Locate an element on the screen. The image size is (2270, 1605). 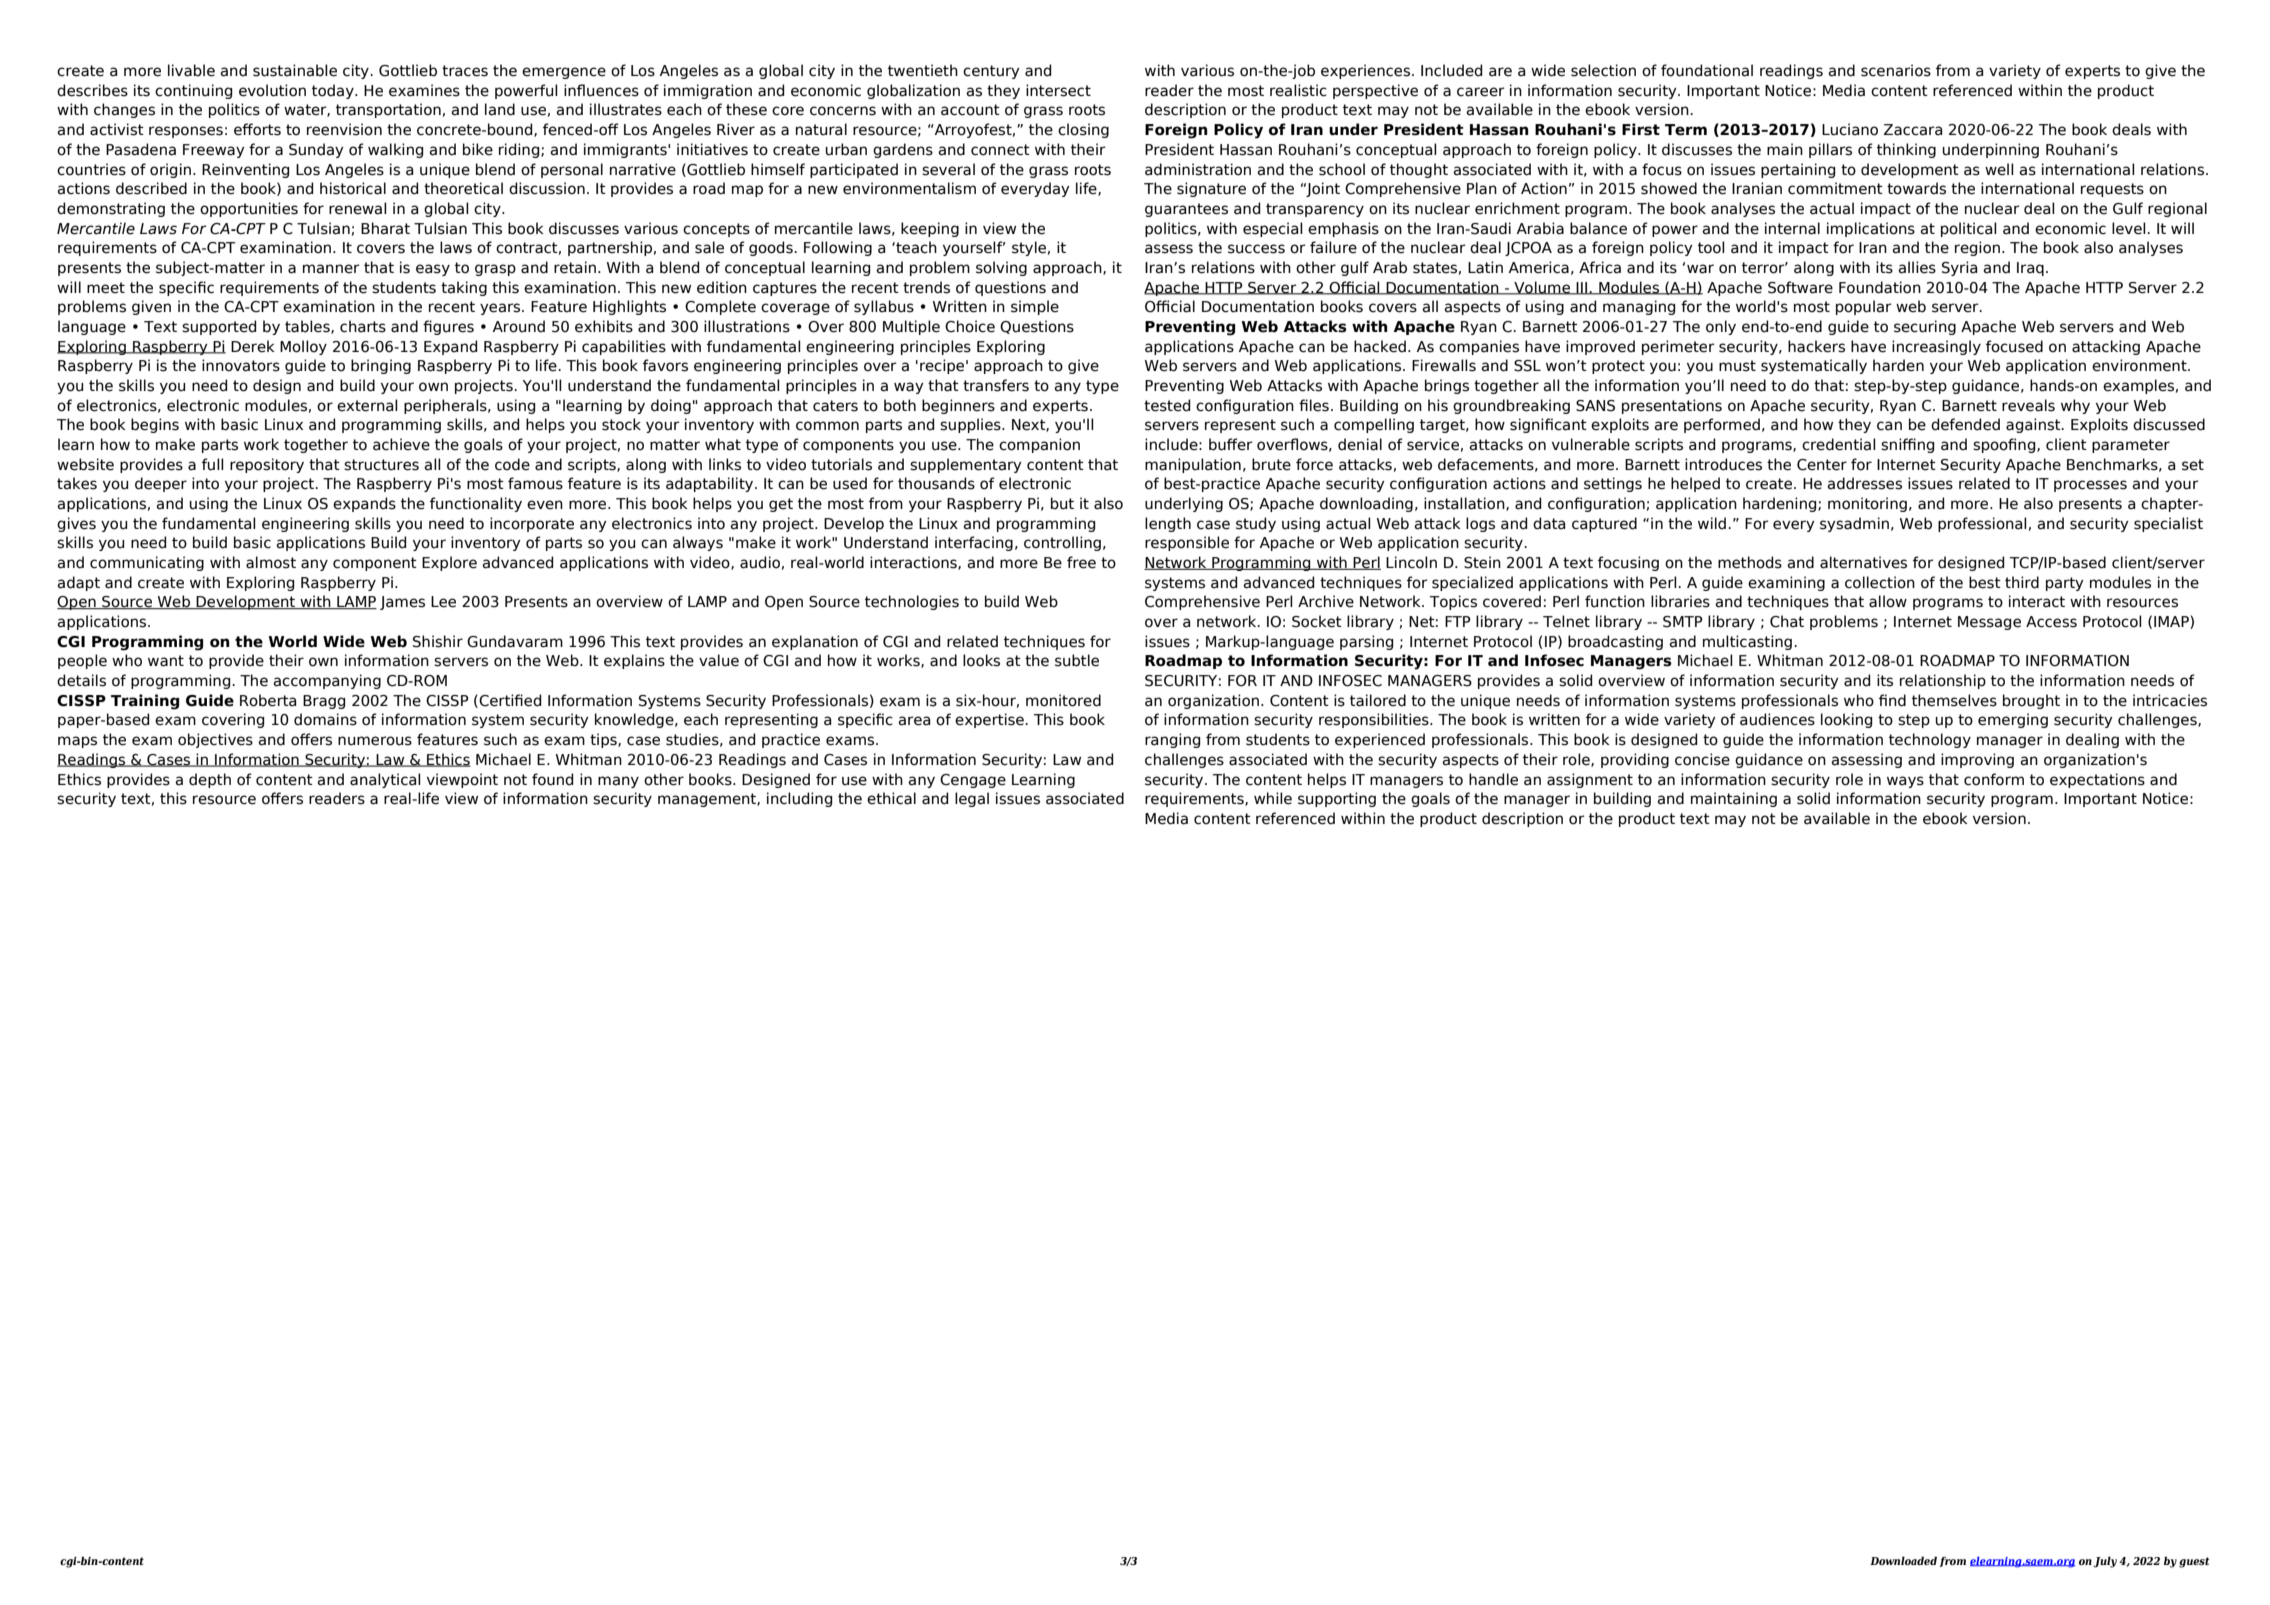
analytical is located at coordinates (385, 780).
